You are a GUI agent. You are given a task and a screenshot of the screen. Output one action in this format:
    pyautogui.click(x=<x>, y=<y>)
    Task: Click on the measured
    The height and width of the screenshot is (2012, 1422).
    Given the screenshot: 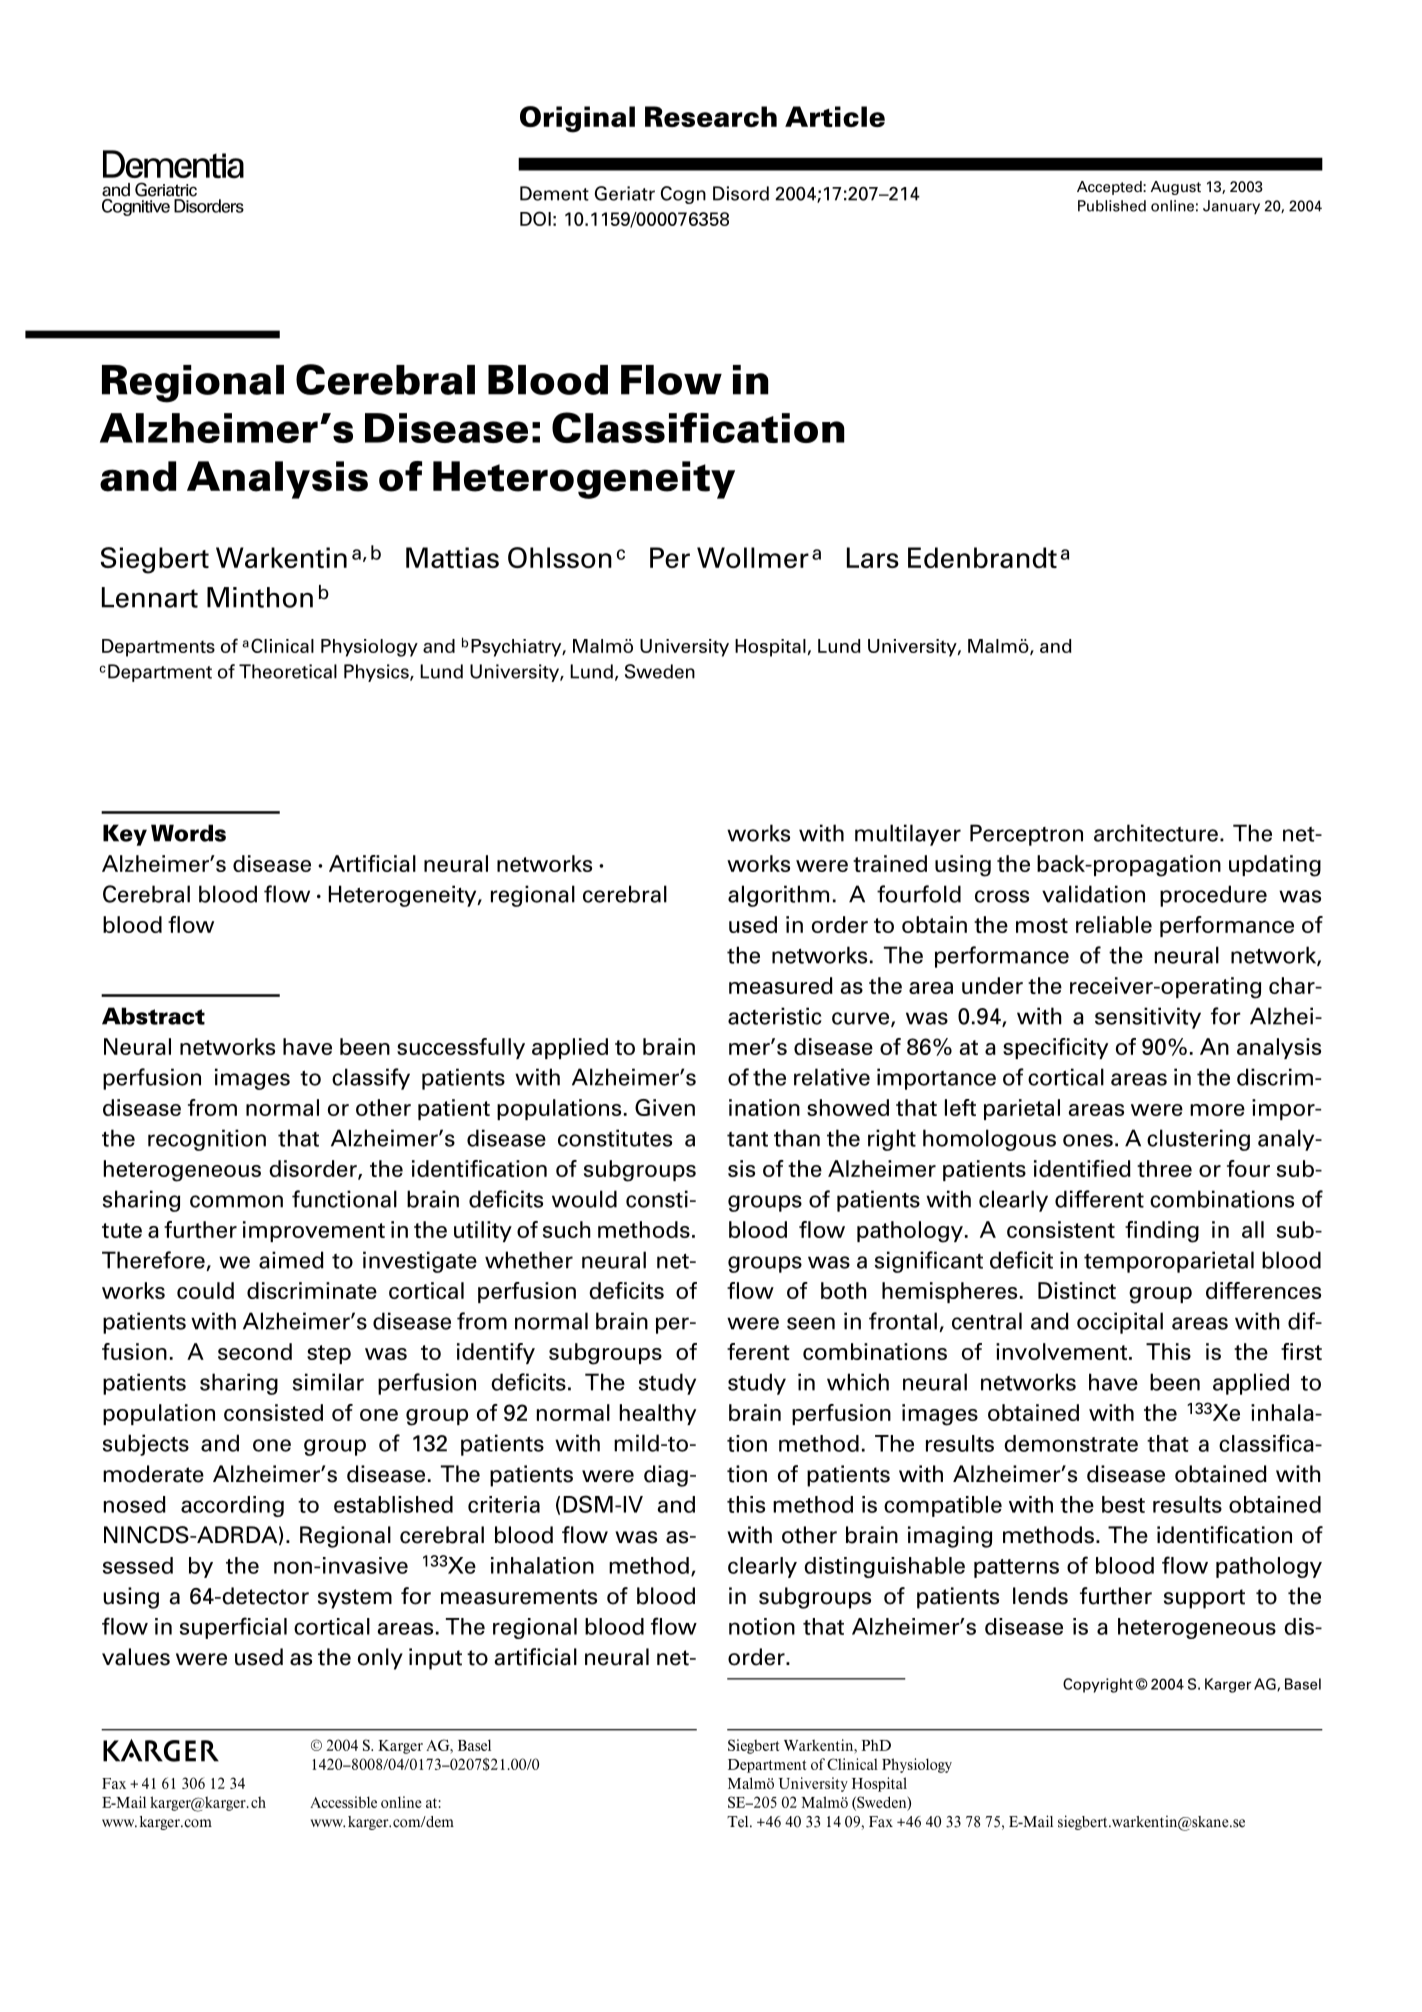 What is the action you would take?
    pyautogui.click(x=781, y=985)
